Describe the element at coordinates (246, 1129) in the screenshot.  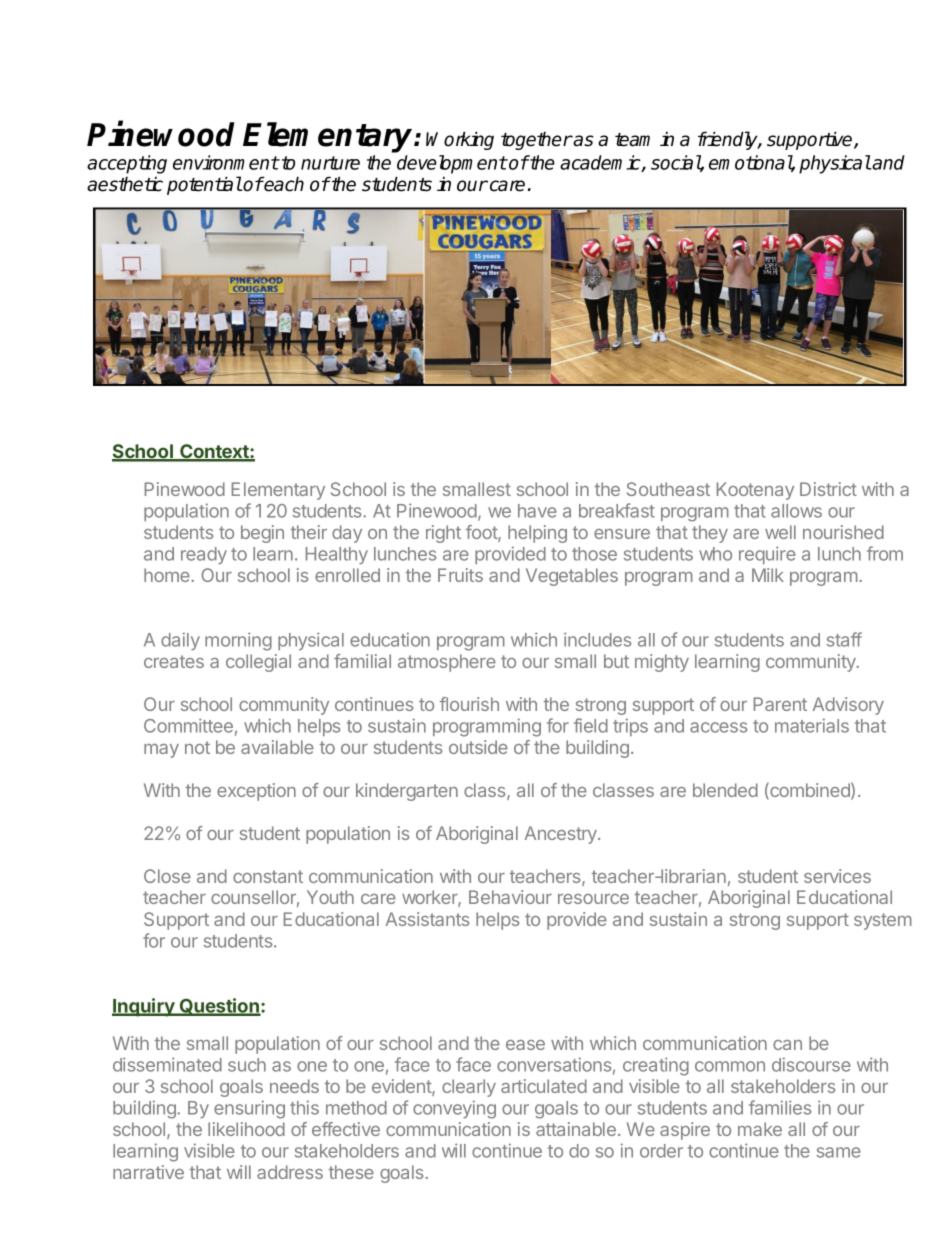
I see `likelihood` at that location.
